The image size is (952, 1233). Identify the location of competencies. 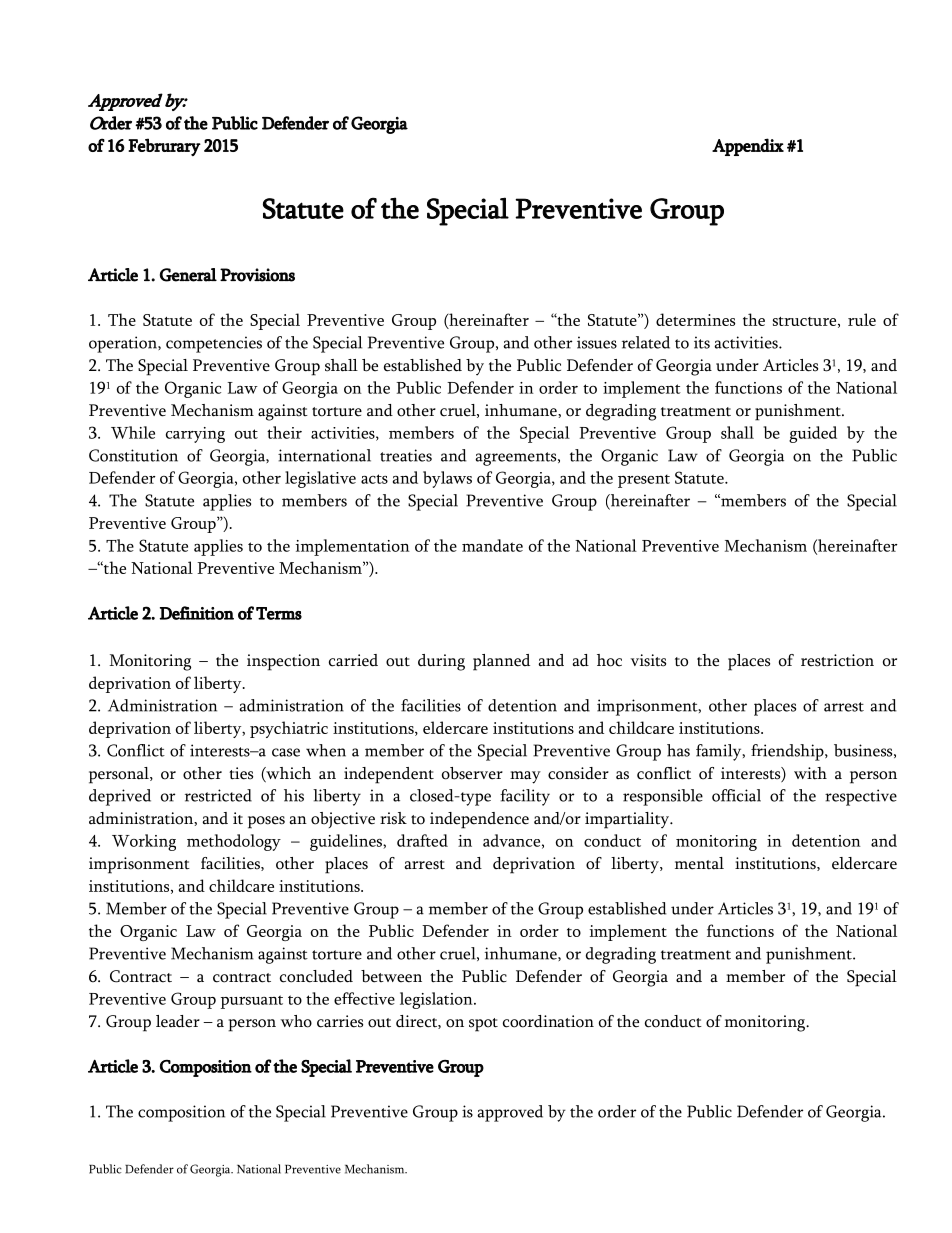
(214, 344).
